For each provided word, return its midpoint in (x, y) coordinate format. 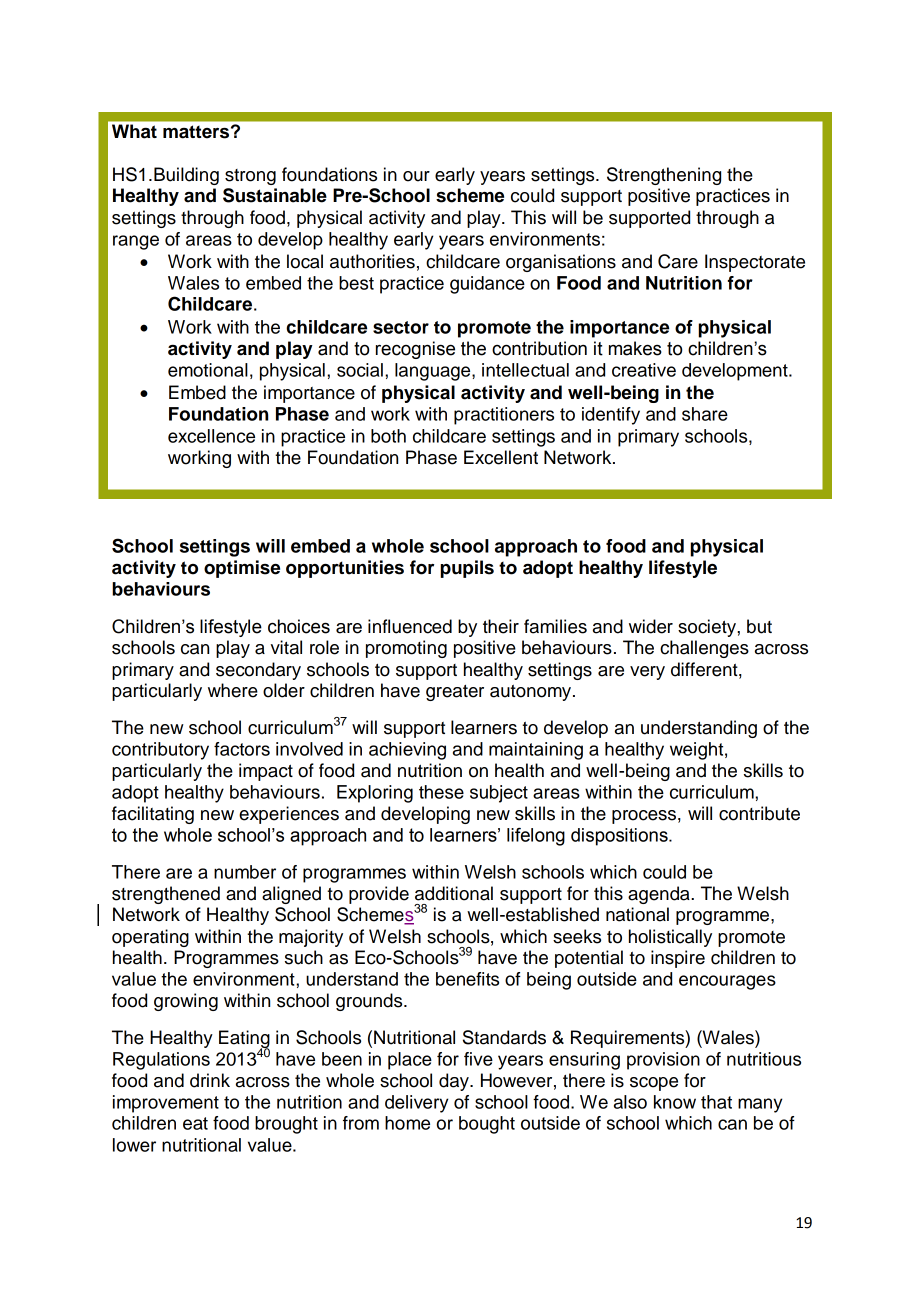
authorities (372, 261)
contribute (759, 813)
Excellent (501, 457)
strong (250, 177)
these (441, 792)
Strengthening (664, 176)
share (705, 414)
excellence (211, 436)
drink (210, 1080)
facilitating (153, 815)
